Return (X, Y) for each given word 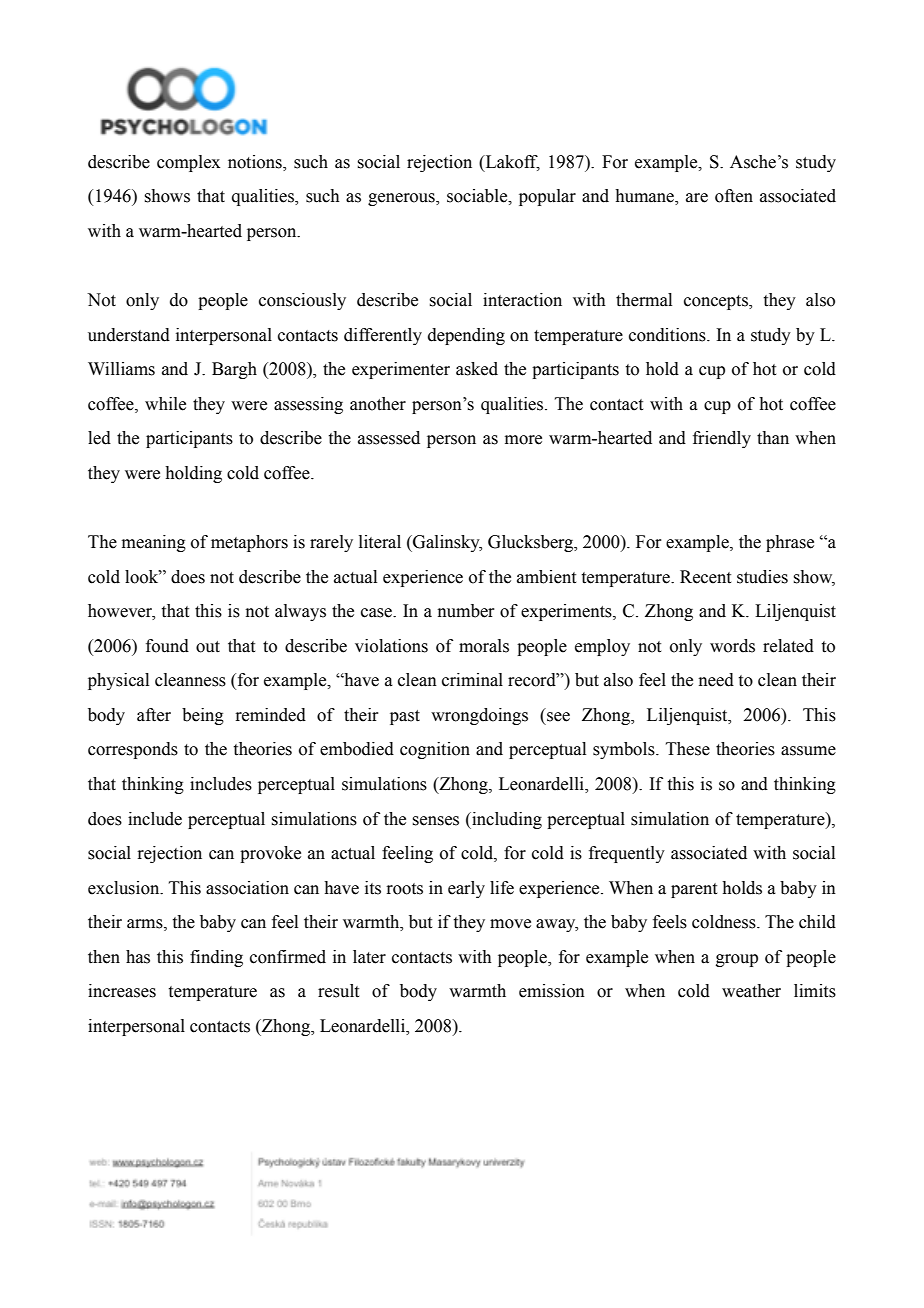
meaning (154, 543)
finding (216, 958)
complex (188, 163)
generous (402, 199)
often (734, 196)
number (466, 611)
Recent (705, 577)
